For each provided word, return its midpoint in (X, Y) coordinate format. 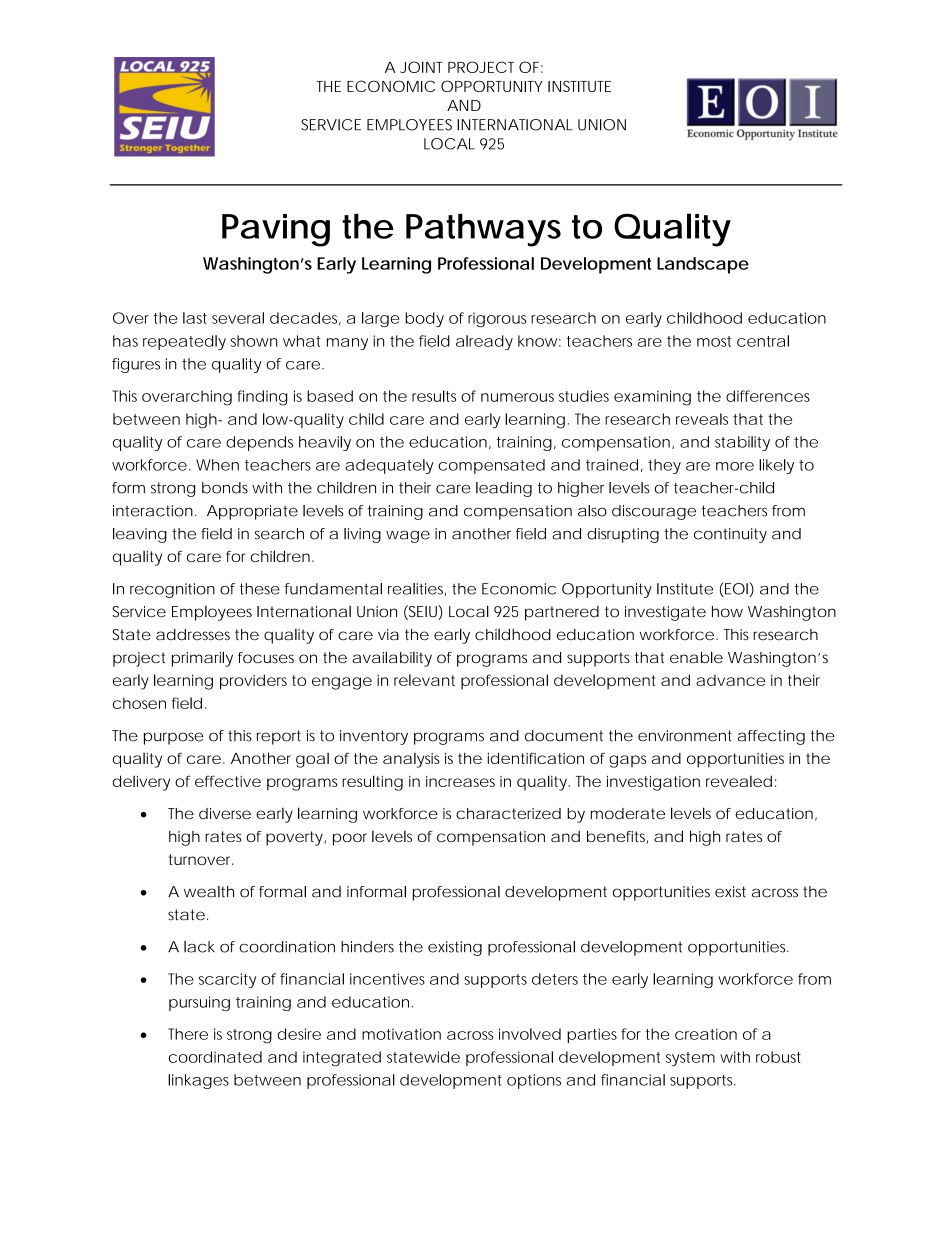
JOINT (421, 67)
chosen (139, 703)
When (217, 465)
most (714, 341)
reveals (702, 419)
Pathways (483, 230)
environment (685, 736)
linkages (198, 1081)
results (434, 396)
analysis (411, 760)
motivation (401, 1034)
